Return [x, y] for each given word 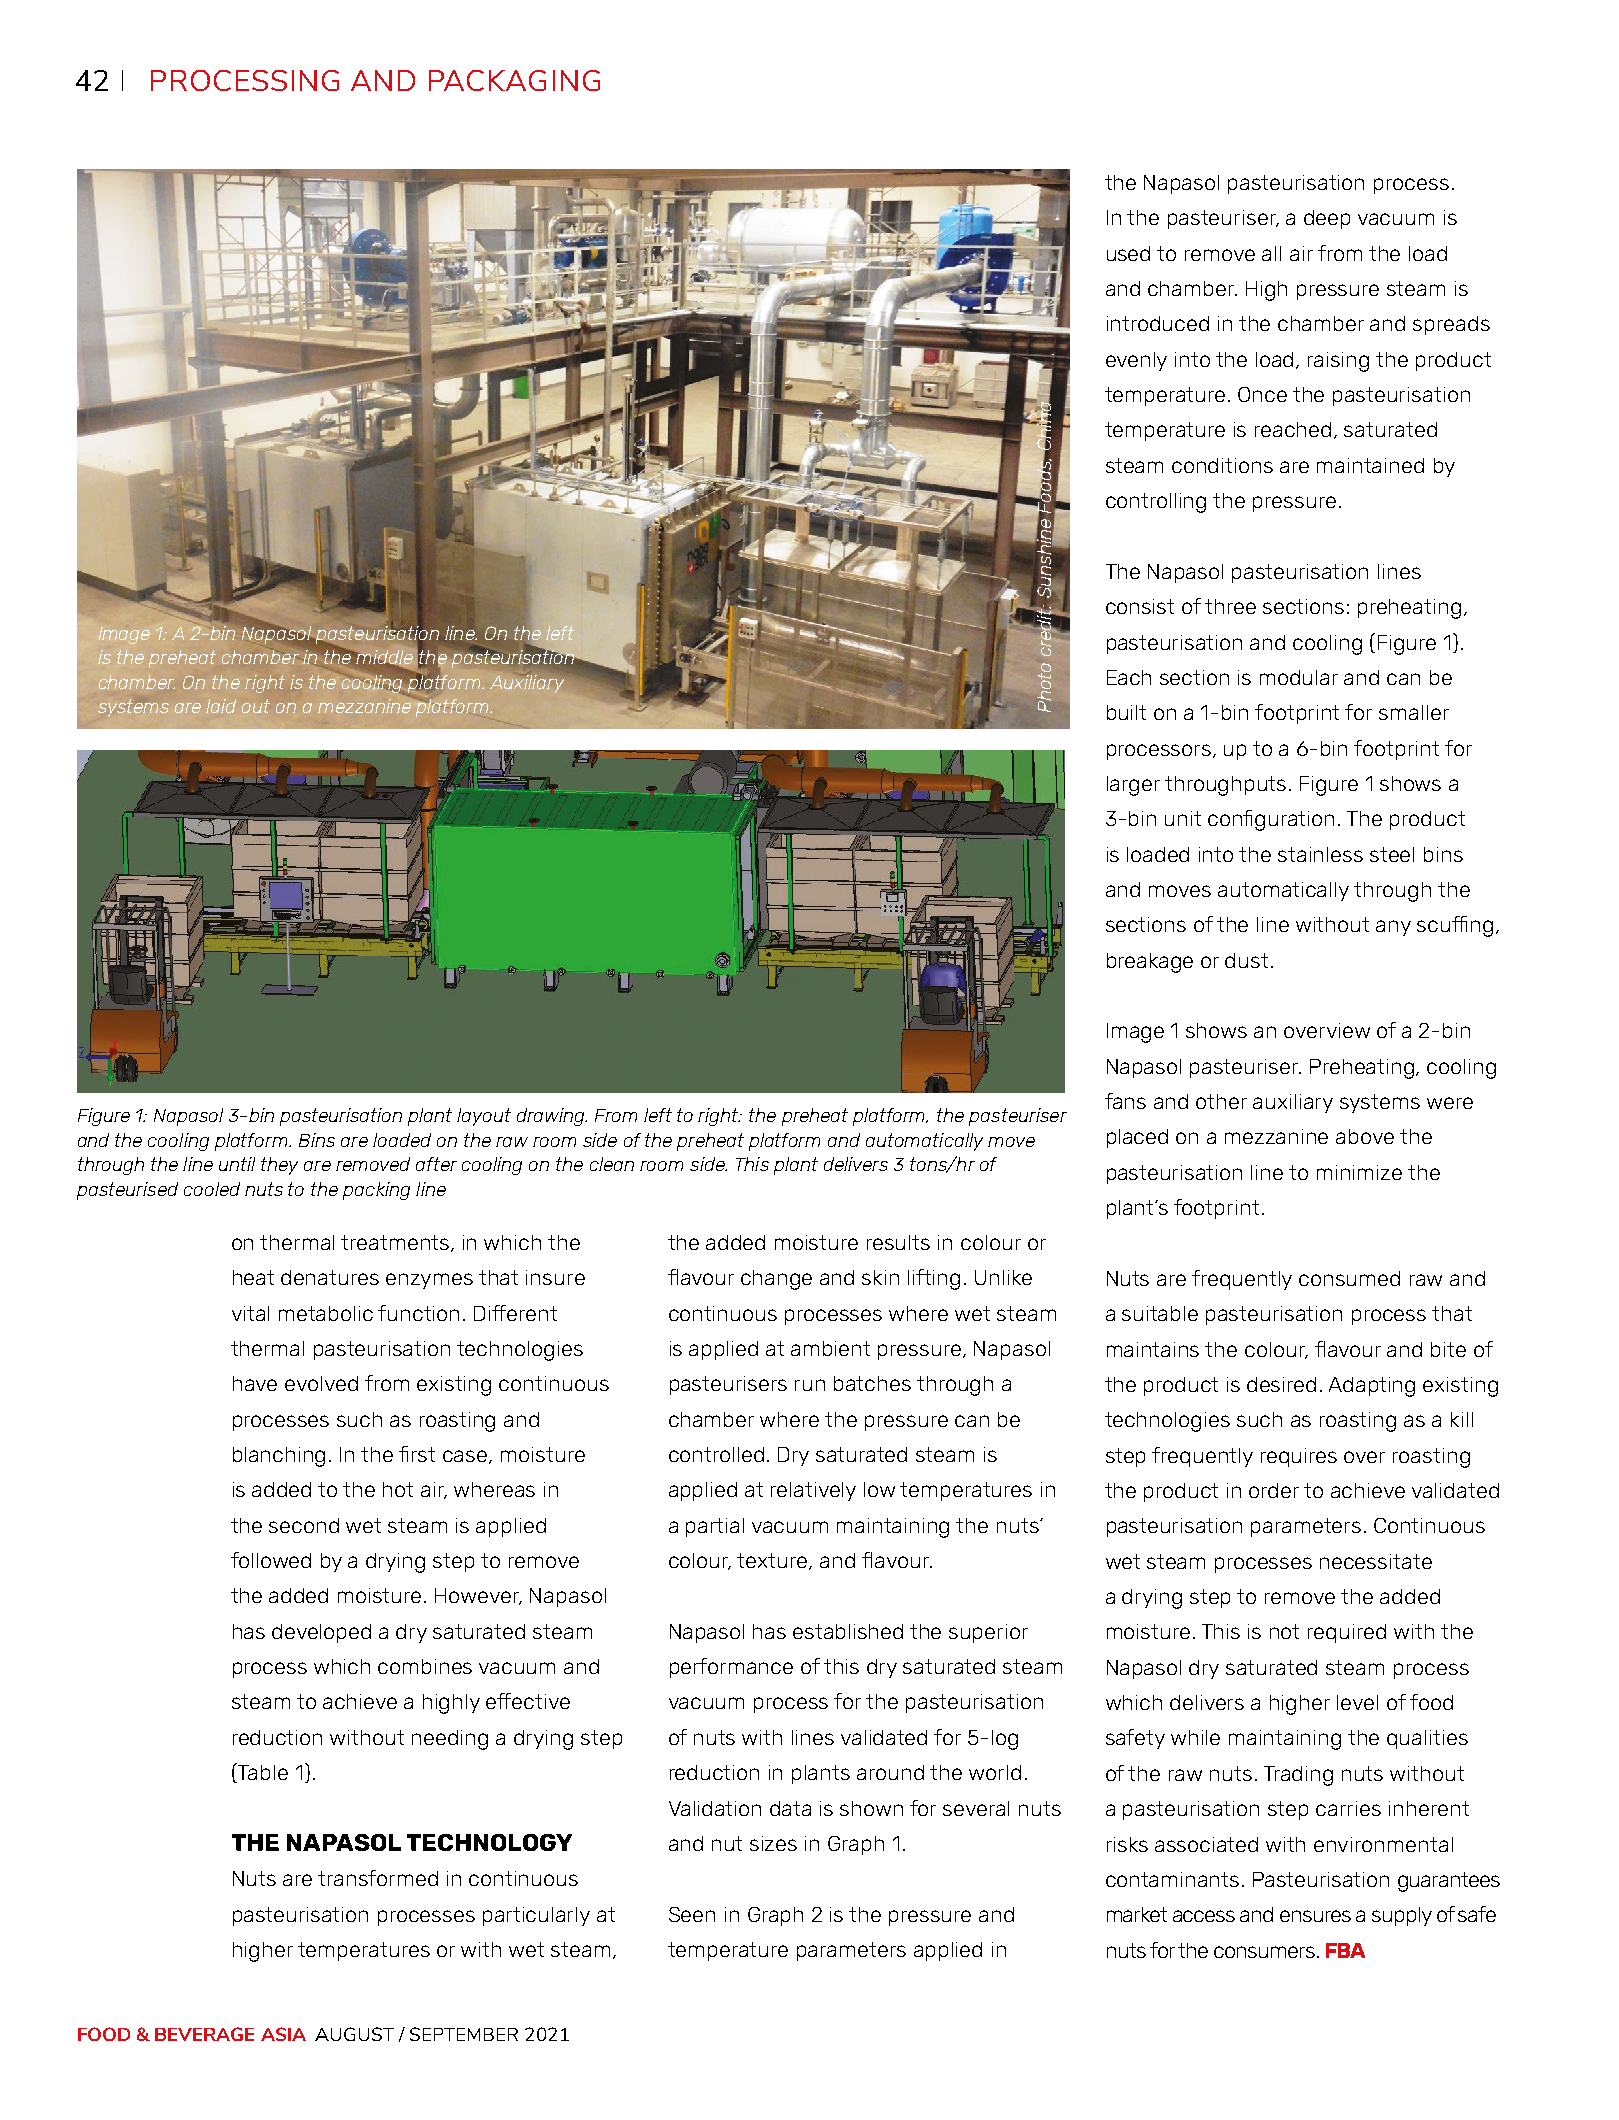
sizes [773, 1843]
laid [221, 706]
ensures [1315, 1916]
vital [250, 1313]
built [1126, 712]
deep [1327, 219]
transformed [378, 1878]
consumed [1349, 1278]
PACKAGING [514, 80]
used [1128, 253]
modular [1299, 677]
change [776, 1280]
